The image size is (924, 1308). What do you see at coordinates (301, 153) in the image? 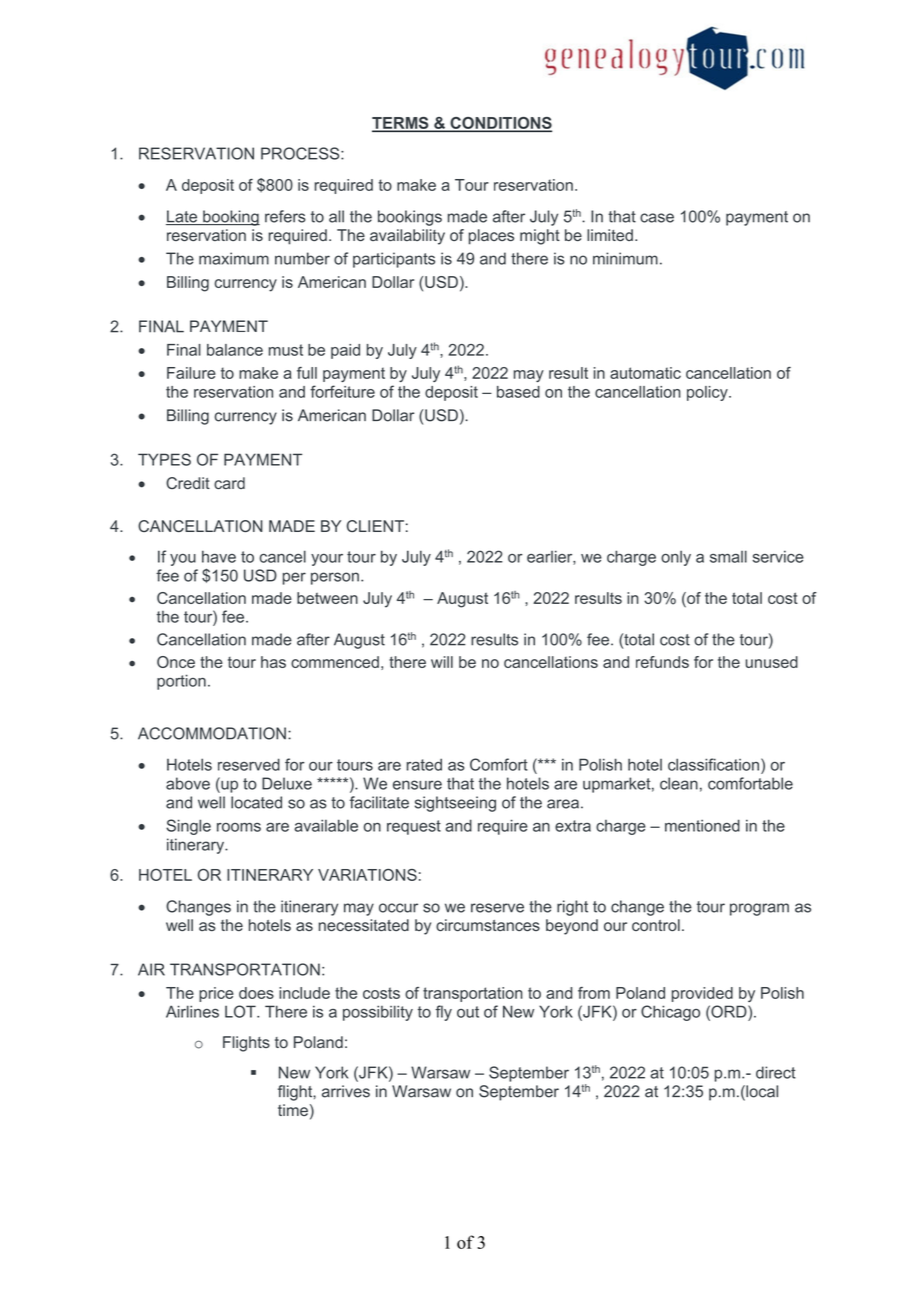
I see `PROCESS` at bounding box center [301, 153].
